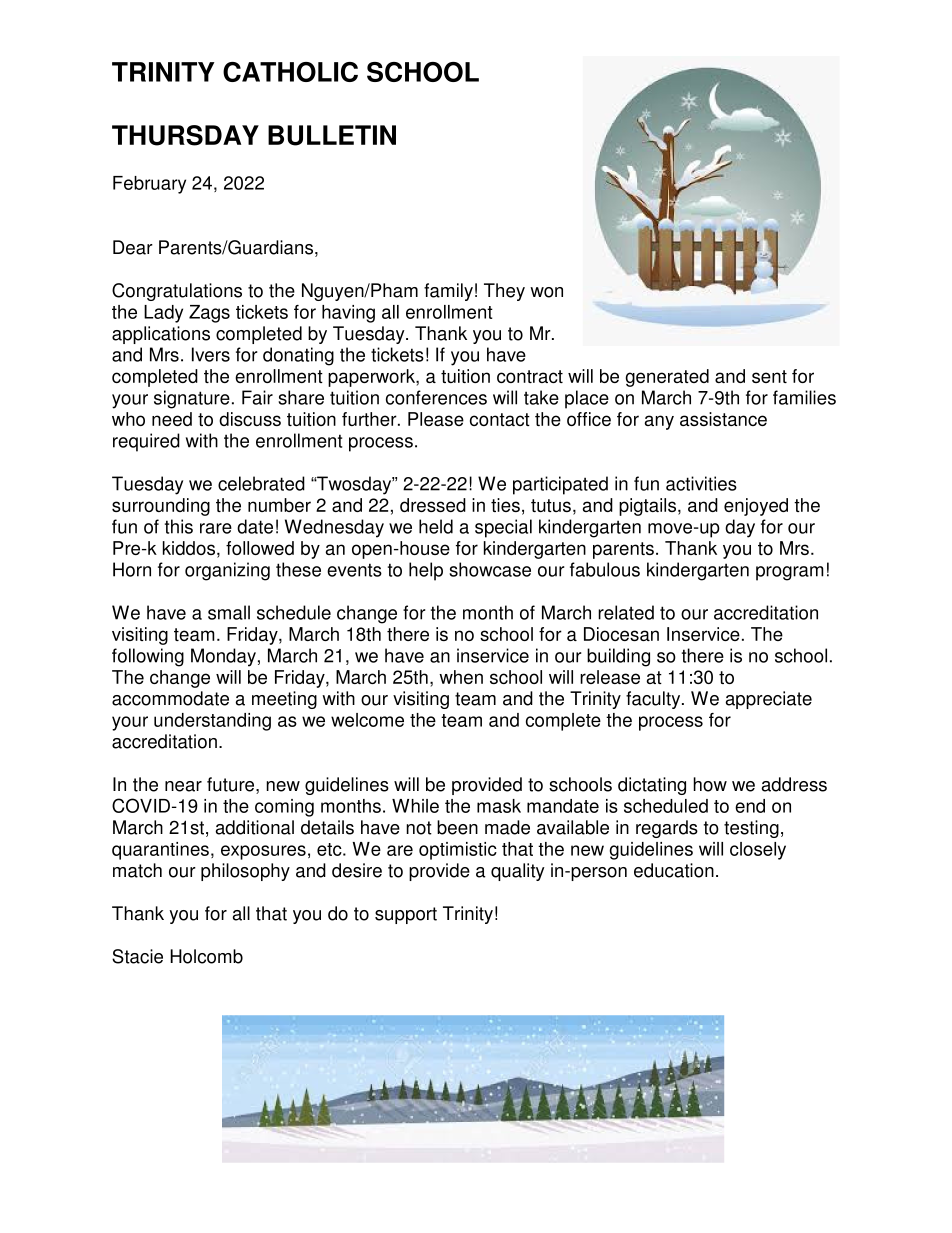 This screenshot has width=952, height=1233. I want to click on family, so click(448, 292).
